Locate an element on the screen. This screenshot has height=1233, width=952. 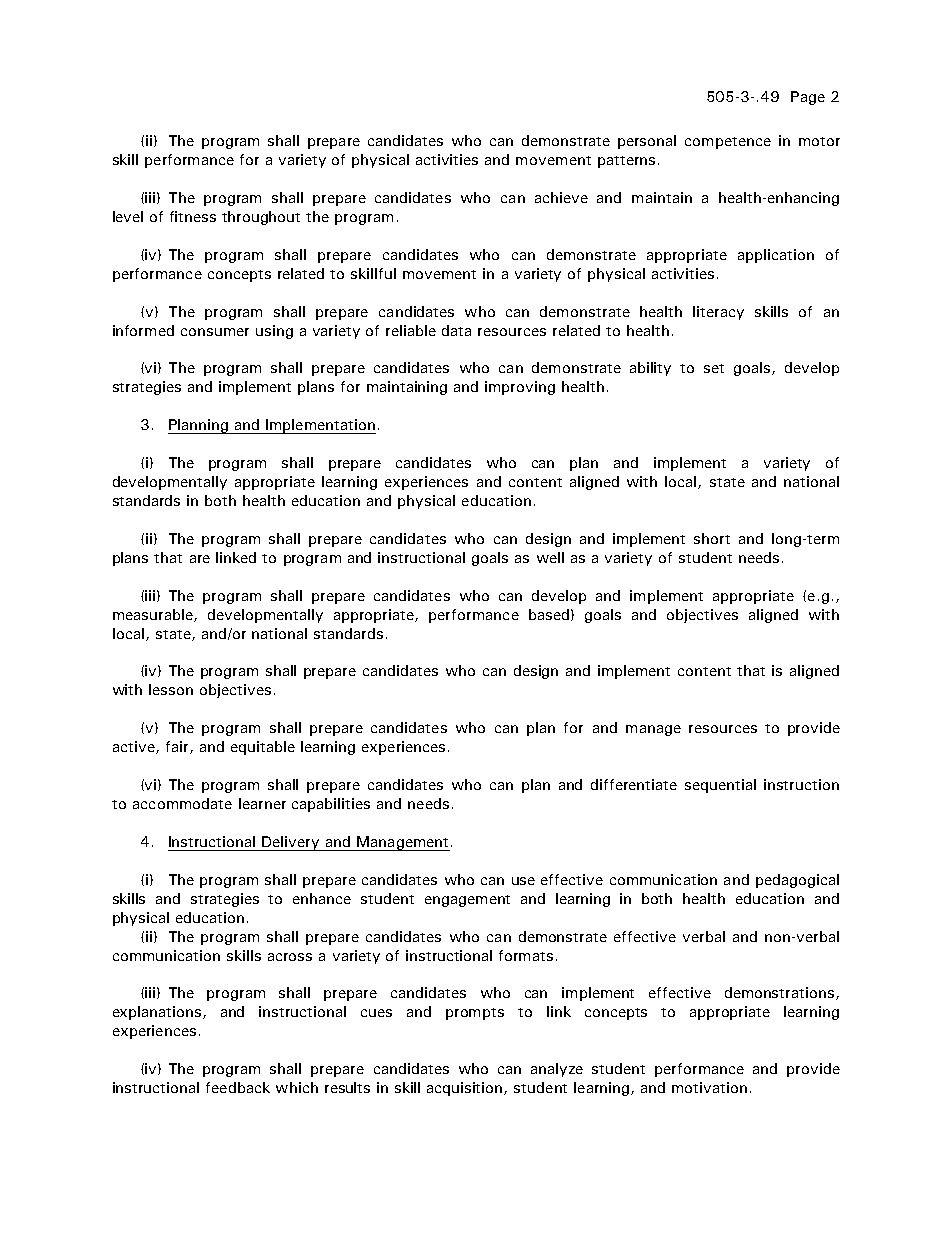
achieve is located at coordinates (561, 197).
